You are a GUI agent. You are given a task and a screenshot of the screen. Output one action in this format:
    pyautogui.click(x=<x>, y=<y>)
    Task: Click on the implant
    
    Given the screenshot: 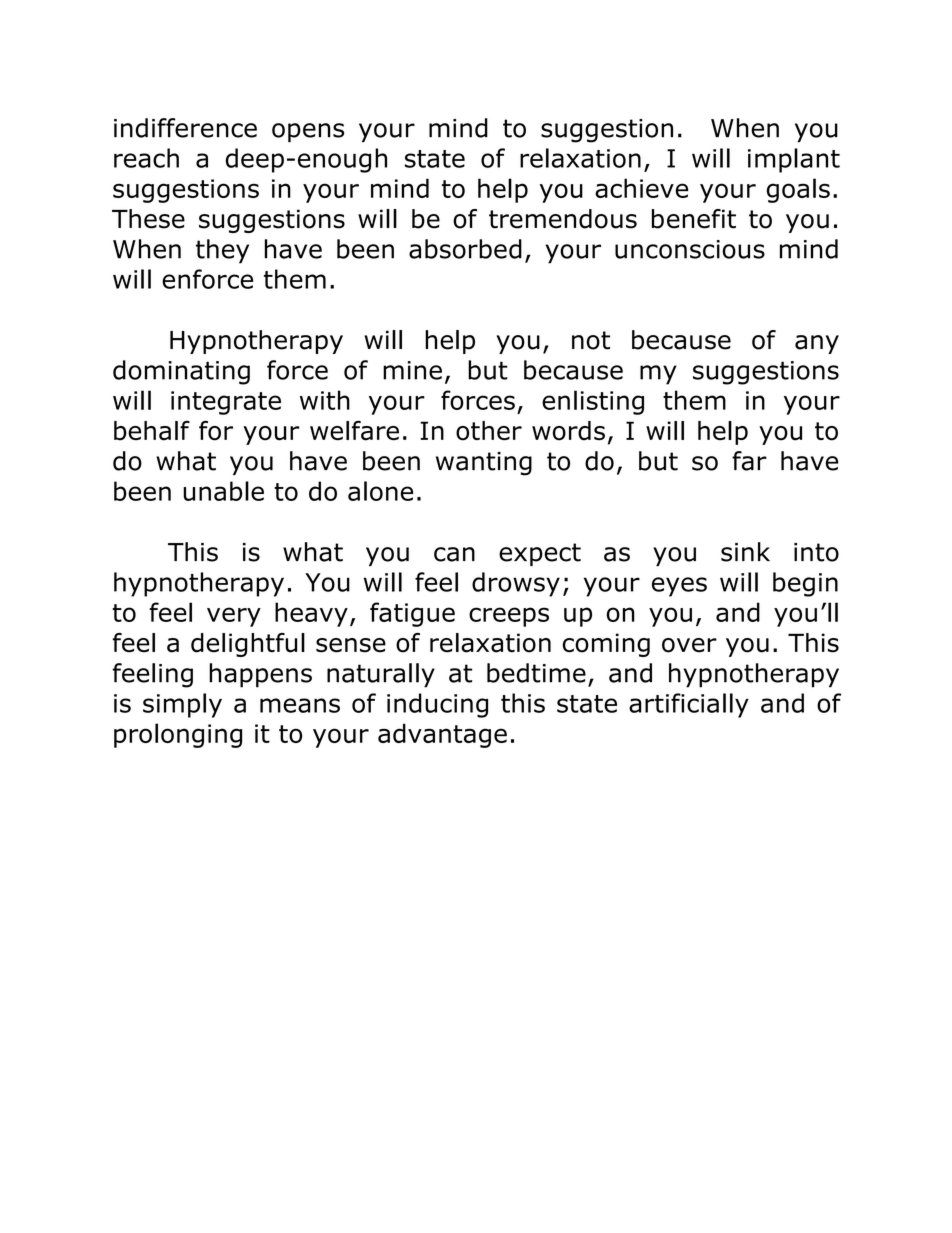 What is the action you would take?
    pyautogui.click(x=794, y=160)
